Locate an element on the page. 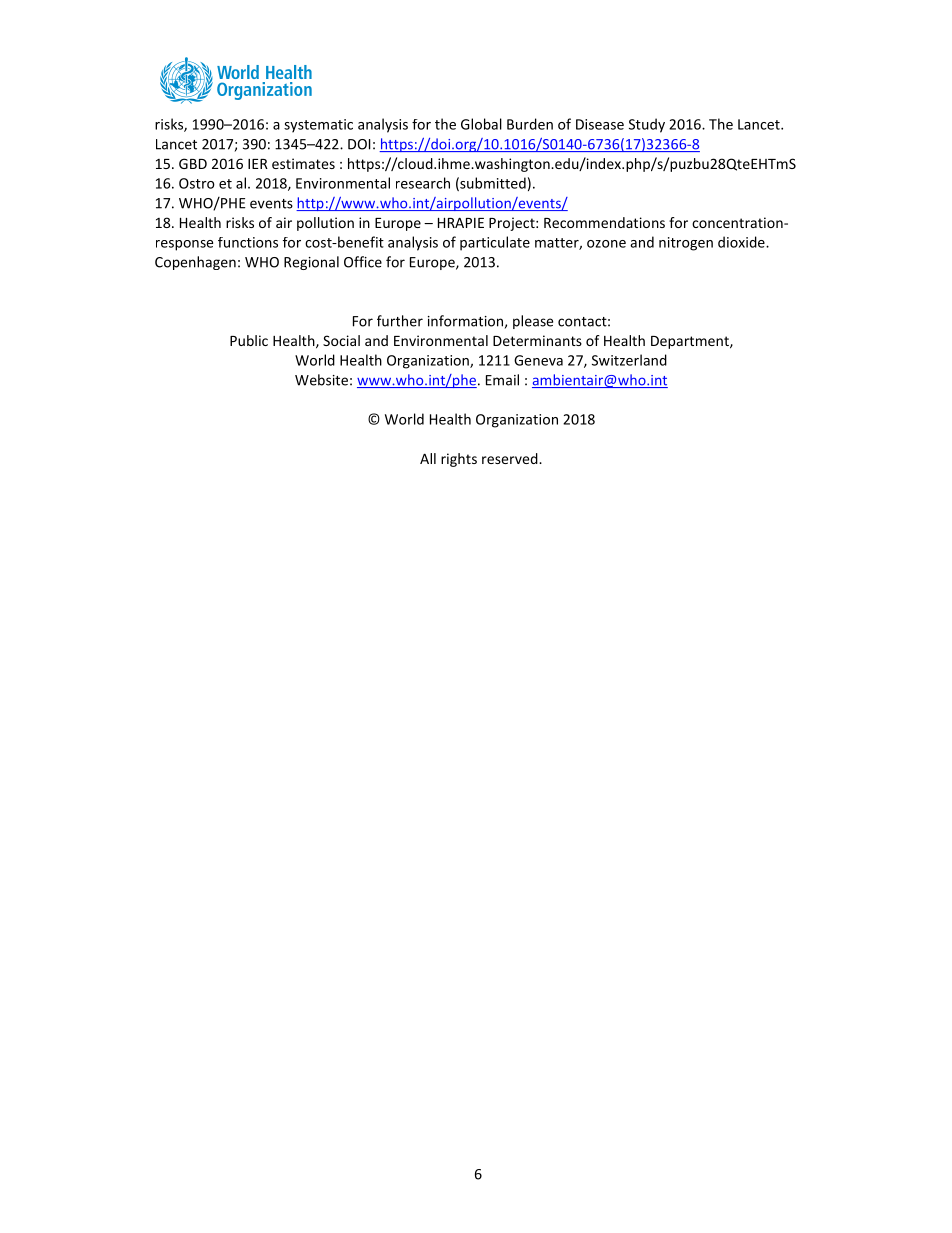 This page has width=952, height=1233. reserved is located at coordinates (511, 458).
